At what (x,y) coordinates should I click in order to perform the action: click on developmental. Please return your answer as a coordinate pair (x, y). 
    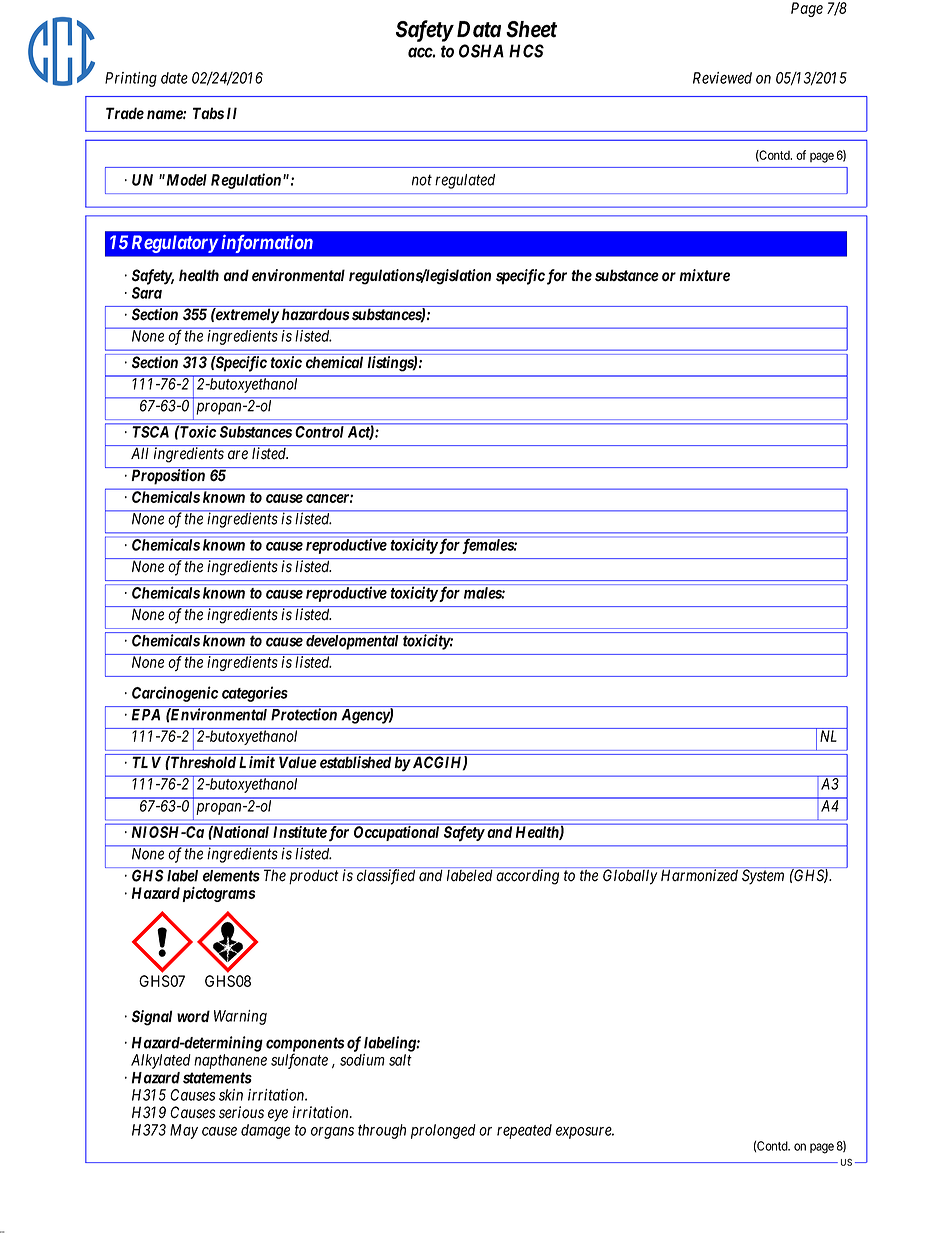
    Looking at the image, I should click on (352, 642).
